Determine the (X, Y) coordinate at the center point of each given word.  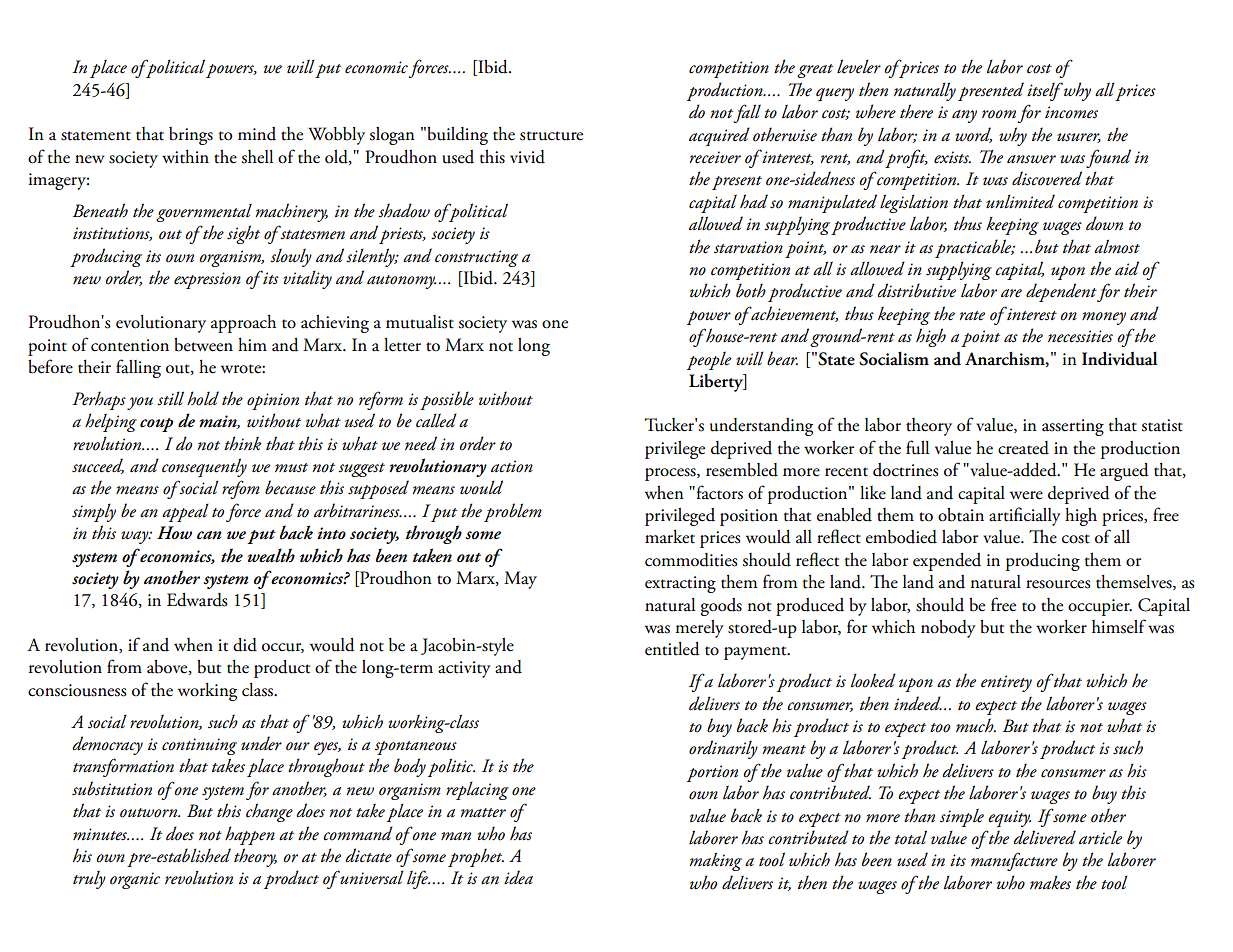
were (1026, 495)
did (245, 645)
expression (207, 280)
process (671, 474)
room (999, 114)
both (751, 290)
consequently (204, 468)
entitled (672, 649)
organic (135, 880)
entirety (1006, 683)
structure (551, 136)
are (1011, 293)
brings (191, 136)
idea (518, 877)
